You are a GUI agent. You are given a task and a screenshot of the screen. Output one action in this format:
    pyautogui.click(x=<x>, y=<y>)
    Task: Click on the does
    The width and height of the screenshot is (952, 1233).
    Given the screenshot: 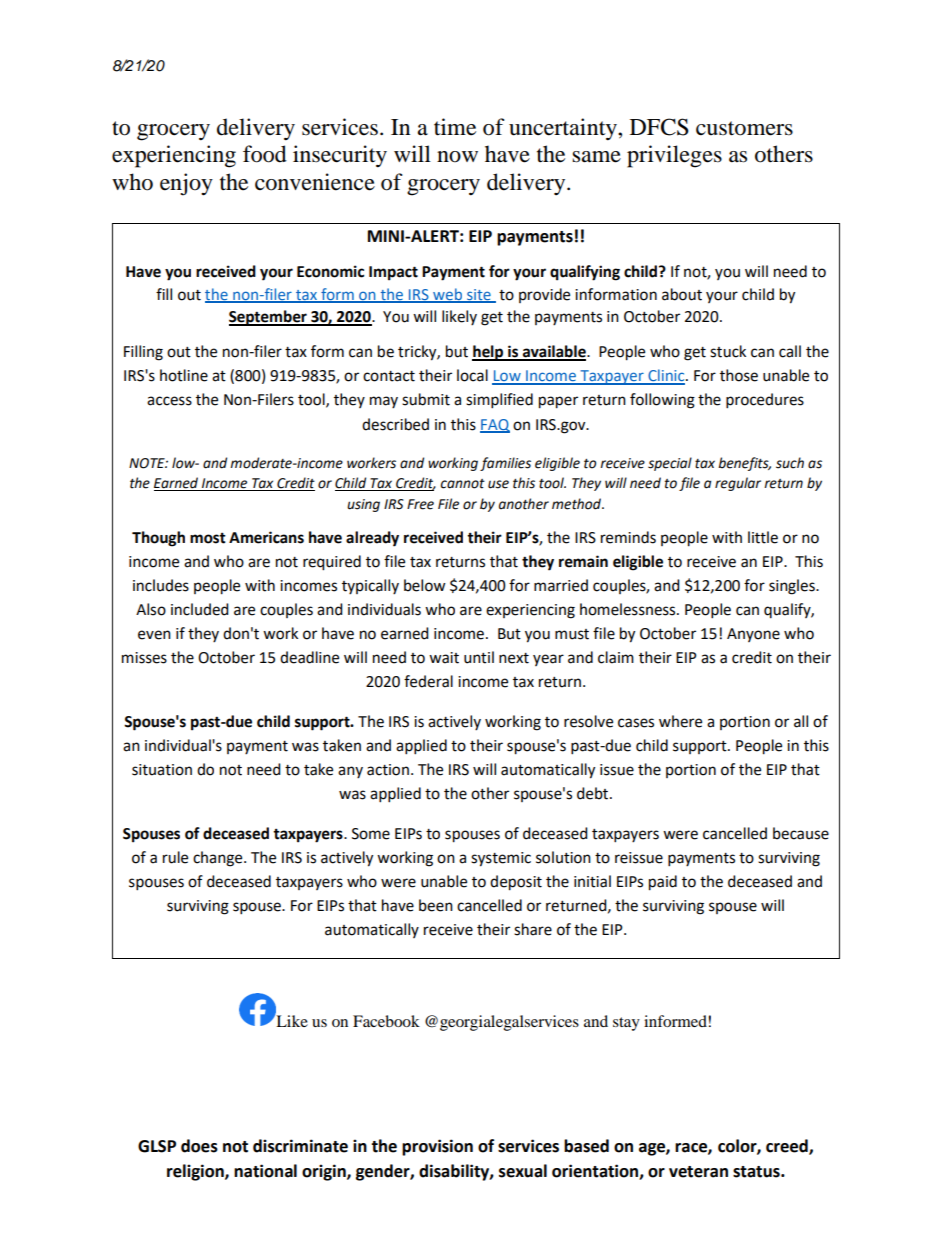 What is the action you would take?
    pyautogui.click(x=199, y=1146)
